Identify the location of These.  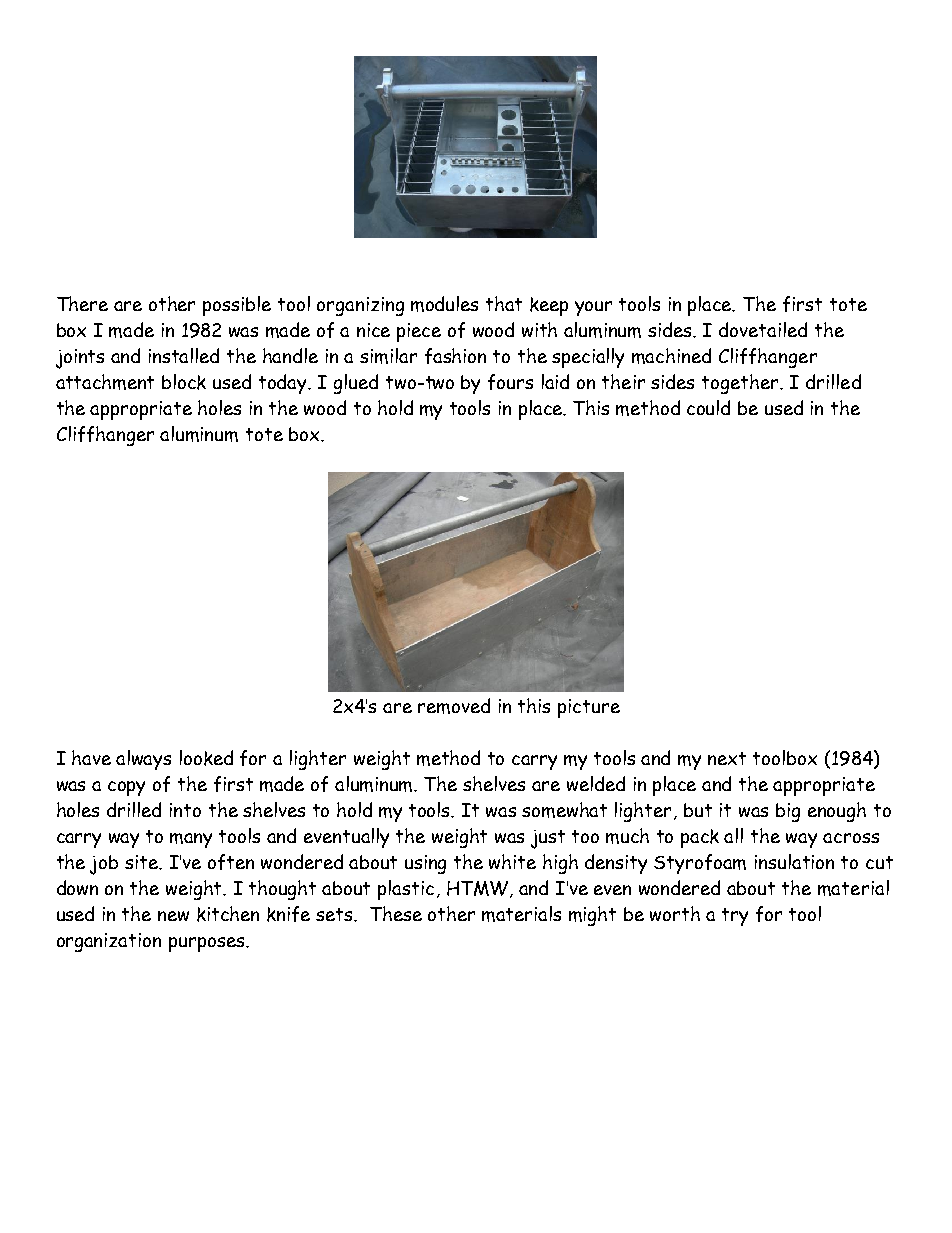
(396, 913).
